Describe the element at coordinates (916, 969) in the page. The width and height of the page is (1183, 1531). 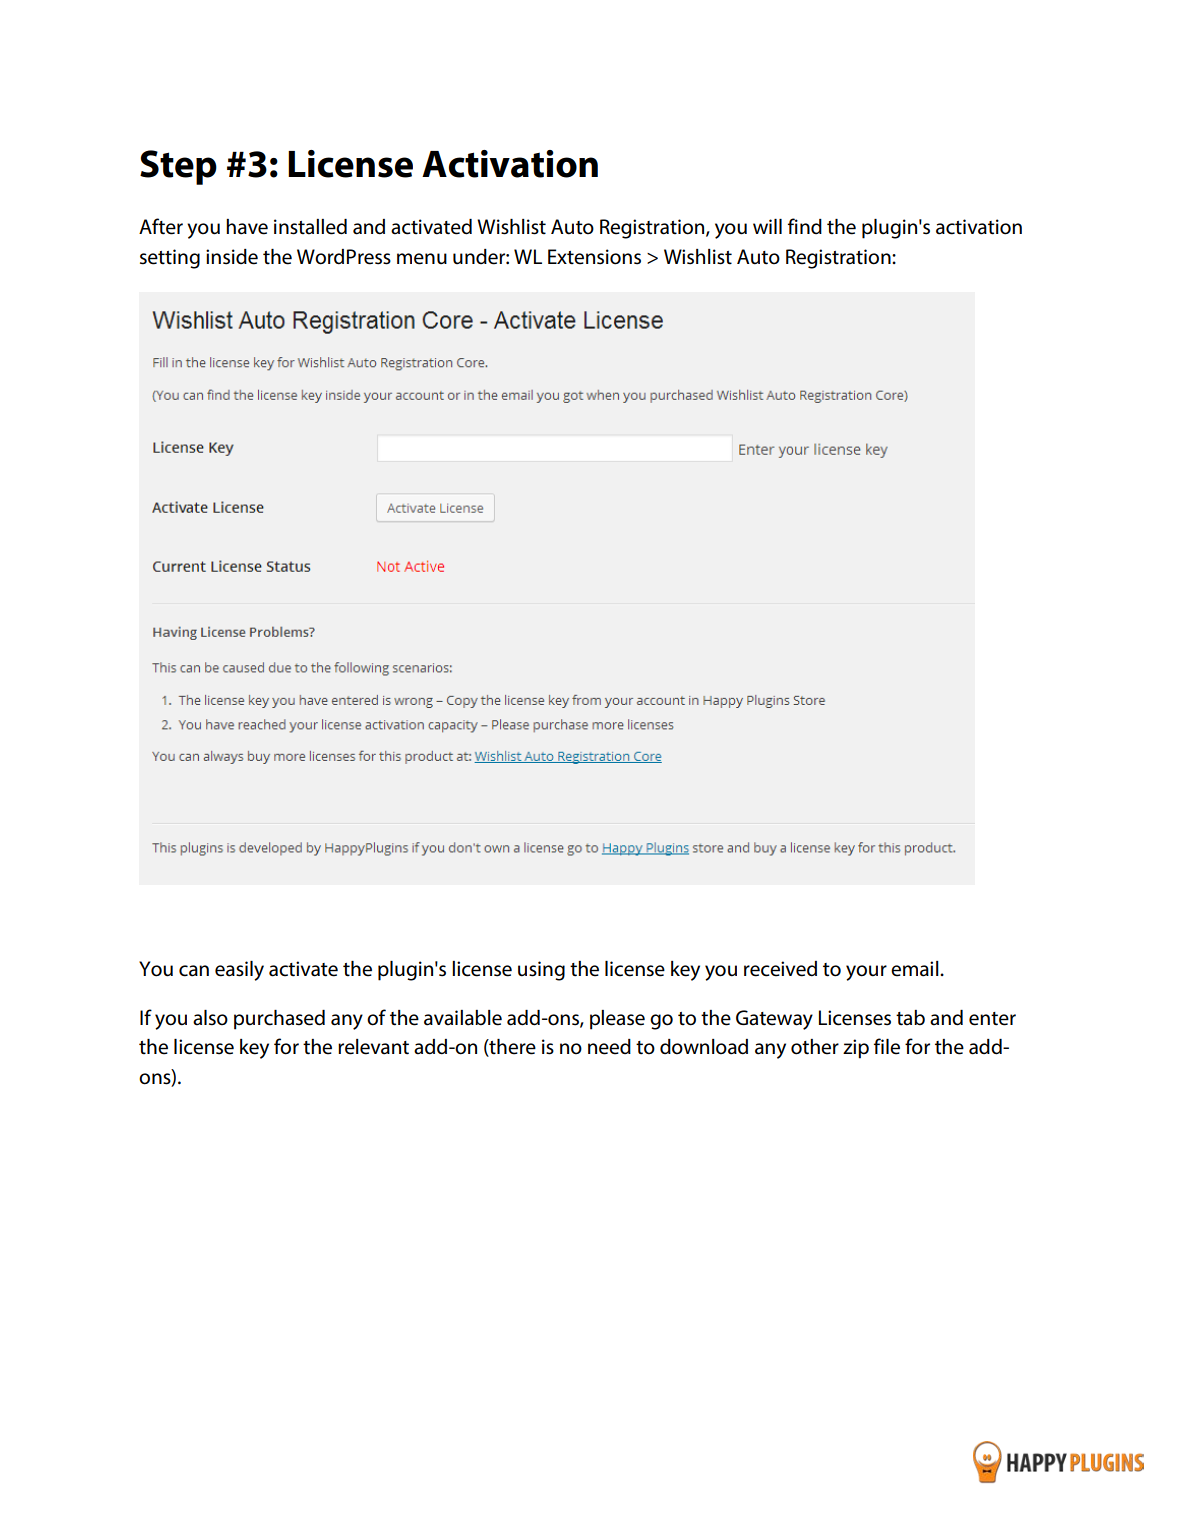
I see `email` at that location.
